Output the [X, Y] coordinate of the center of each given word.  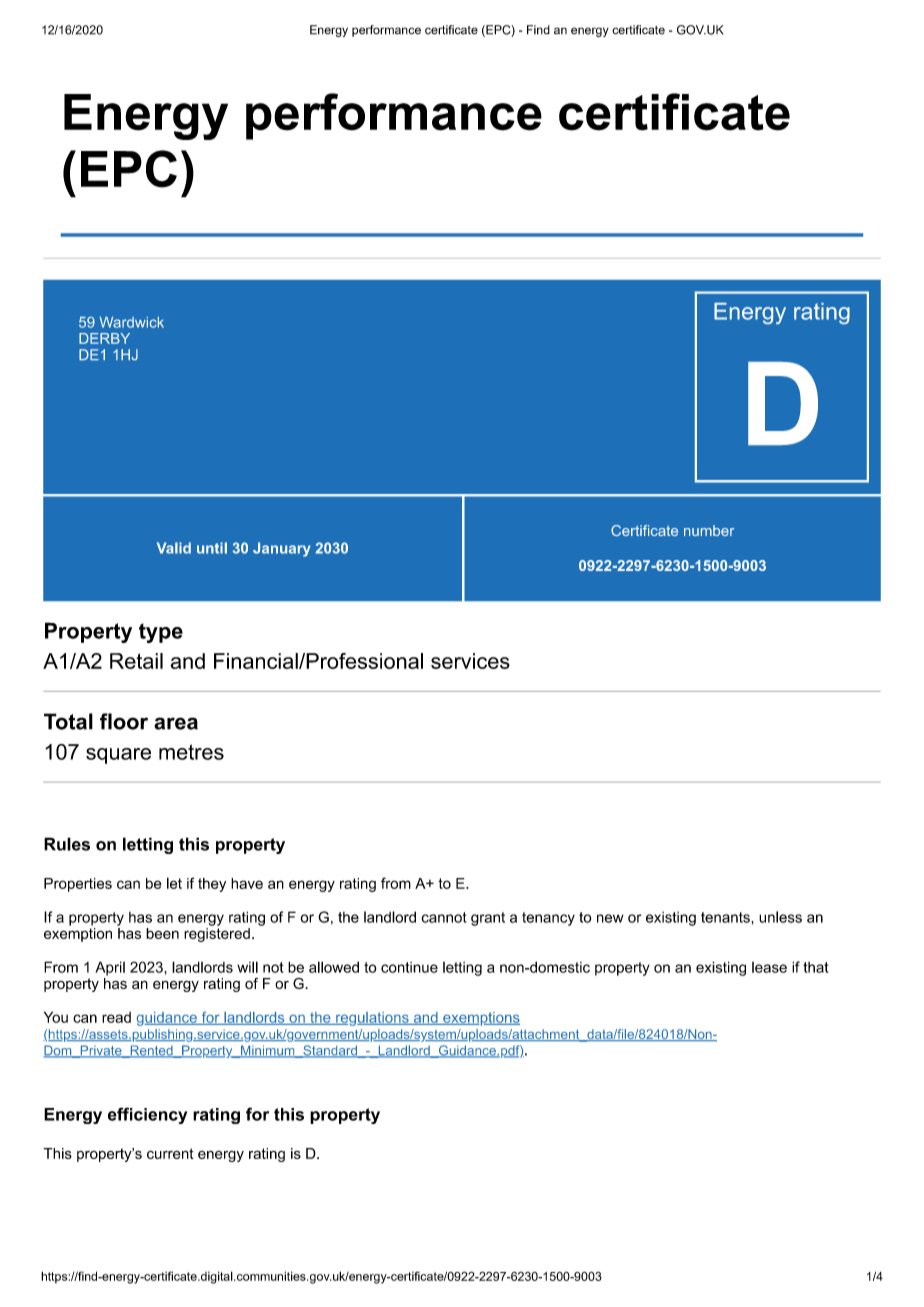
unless [780, 917]
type [161, 633]
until [212, 548]
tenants [726, 917]
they [212, 885]
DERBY [104, 338]
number [709, 530]
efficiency [147, 1115]
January [282, 549]
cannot [444, 917]
